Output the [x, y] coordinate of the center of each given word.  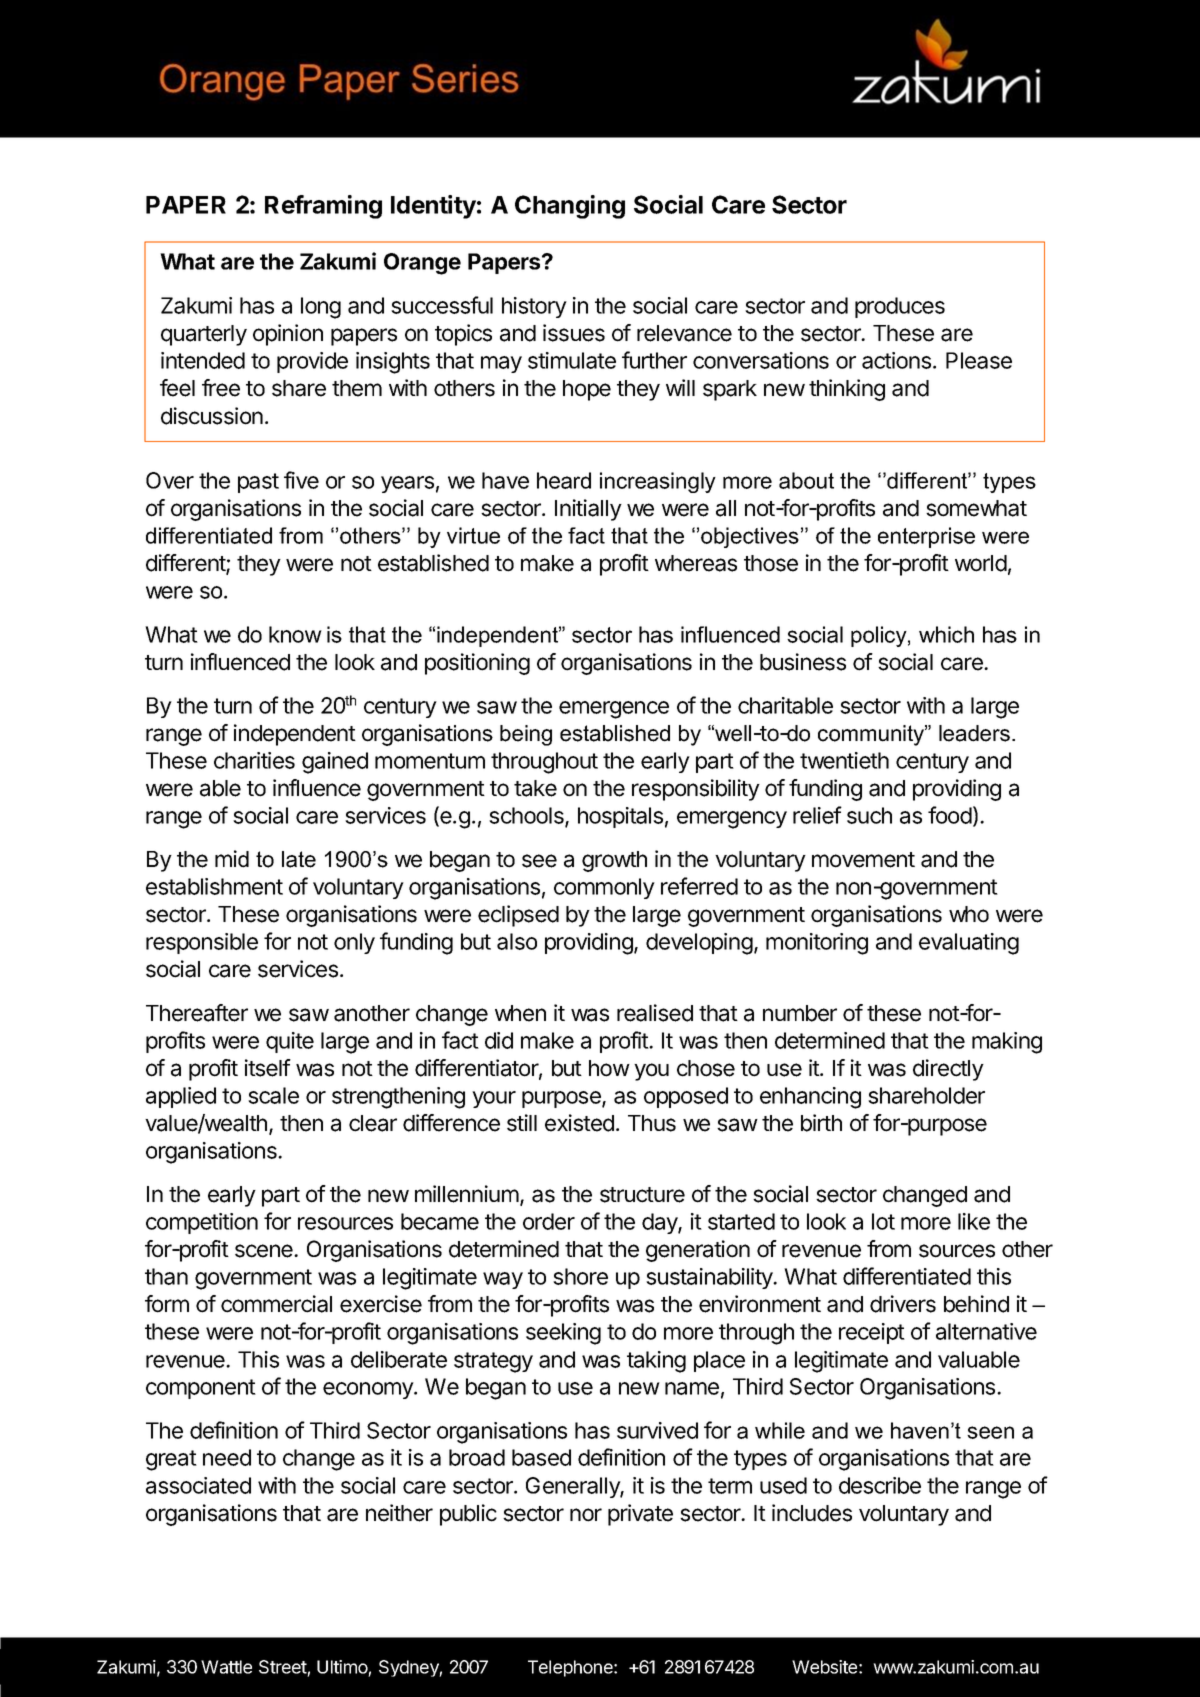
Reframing [323, 207]
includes [812, 1513]
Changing [570, 207]
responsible [202, 943]
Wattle [226, 1667]
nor [586, 1515]
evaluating [969, 944]
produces [900, 307]
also [517, 941]
